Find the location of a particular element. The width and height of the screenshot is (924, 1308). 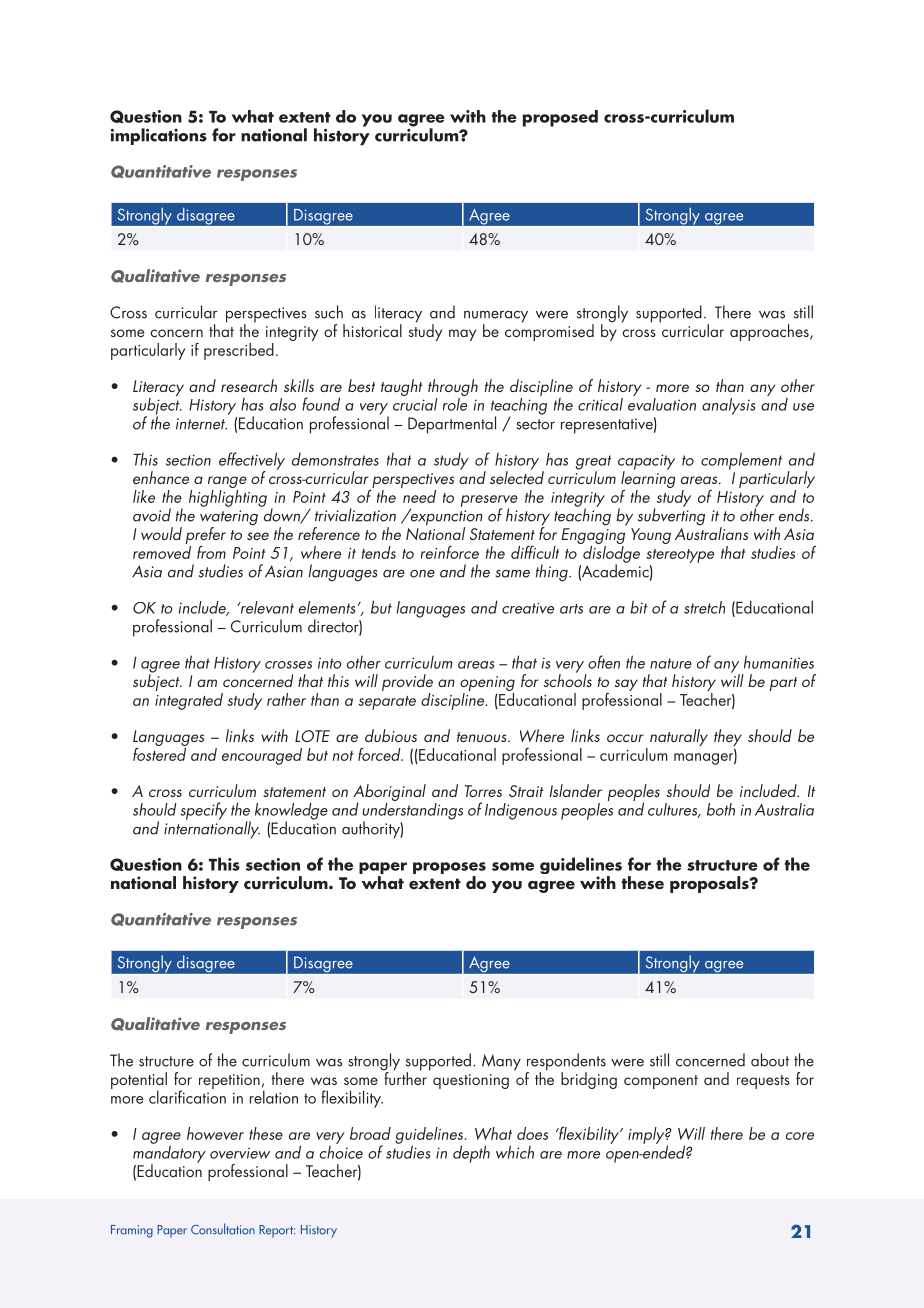

proposed is located at coordinates (560, 118).
